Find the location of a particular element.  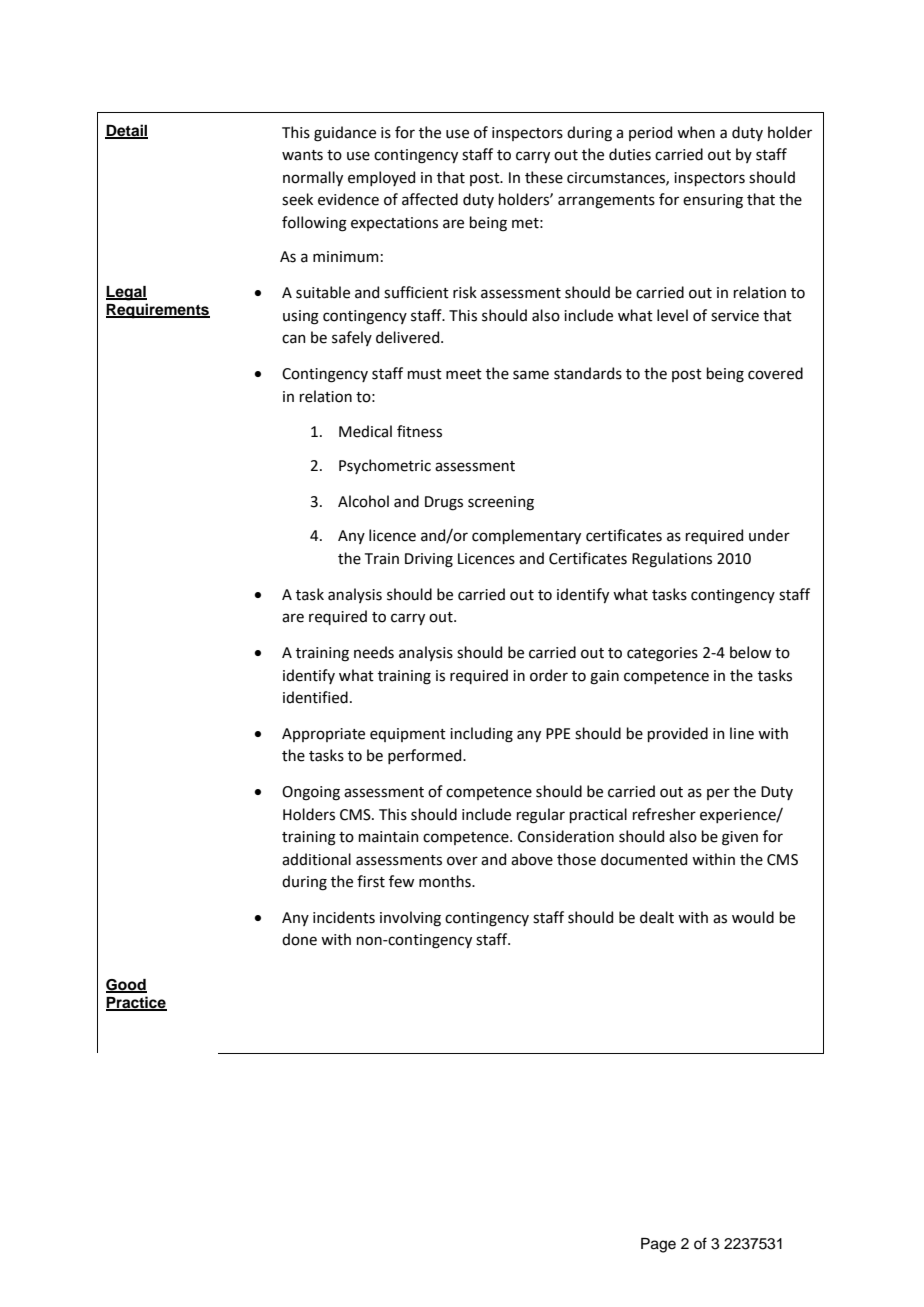

fitness is located at coordinates (419, 431).
